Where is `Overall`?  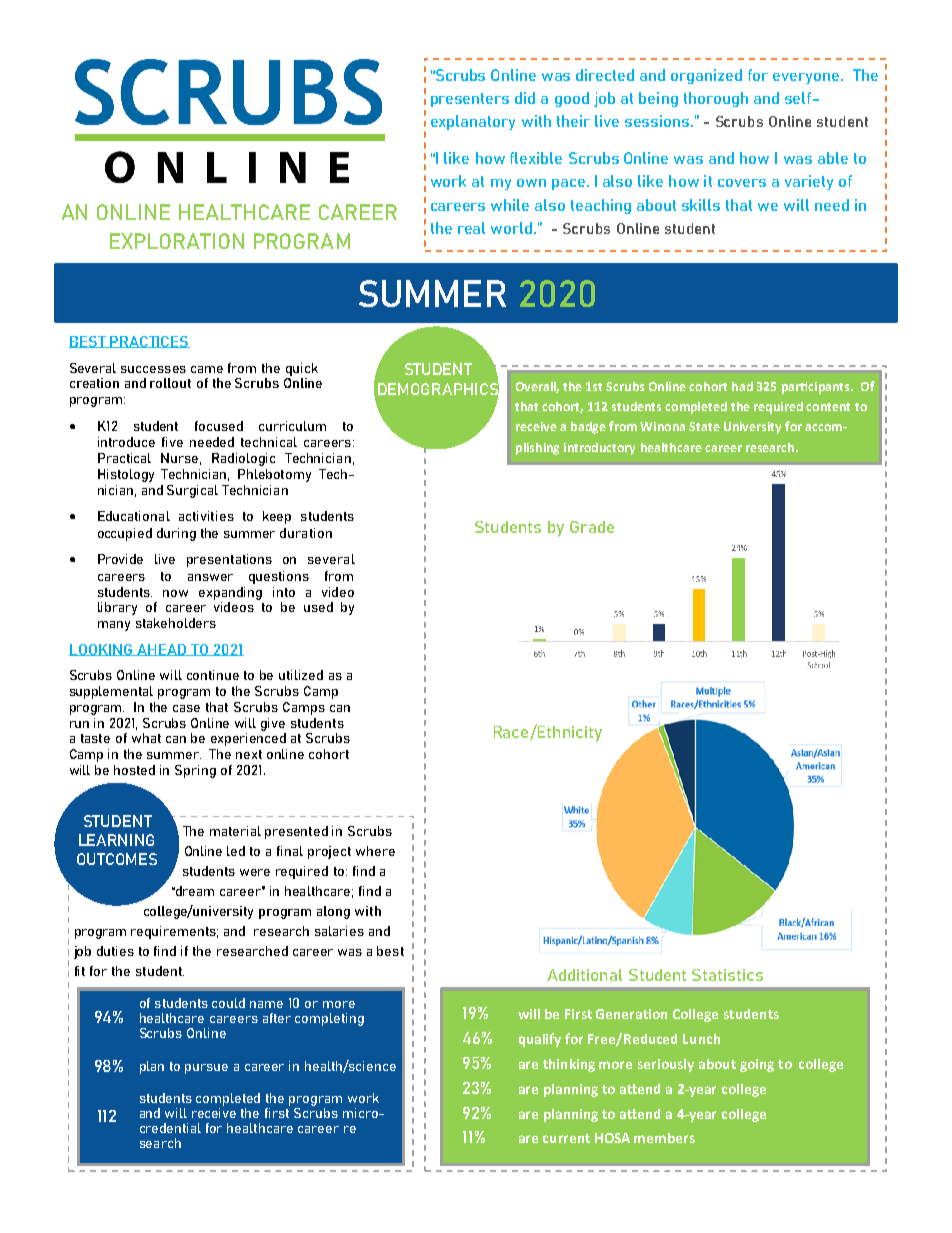
Overall is located at coordinates (537, 387).
